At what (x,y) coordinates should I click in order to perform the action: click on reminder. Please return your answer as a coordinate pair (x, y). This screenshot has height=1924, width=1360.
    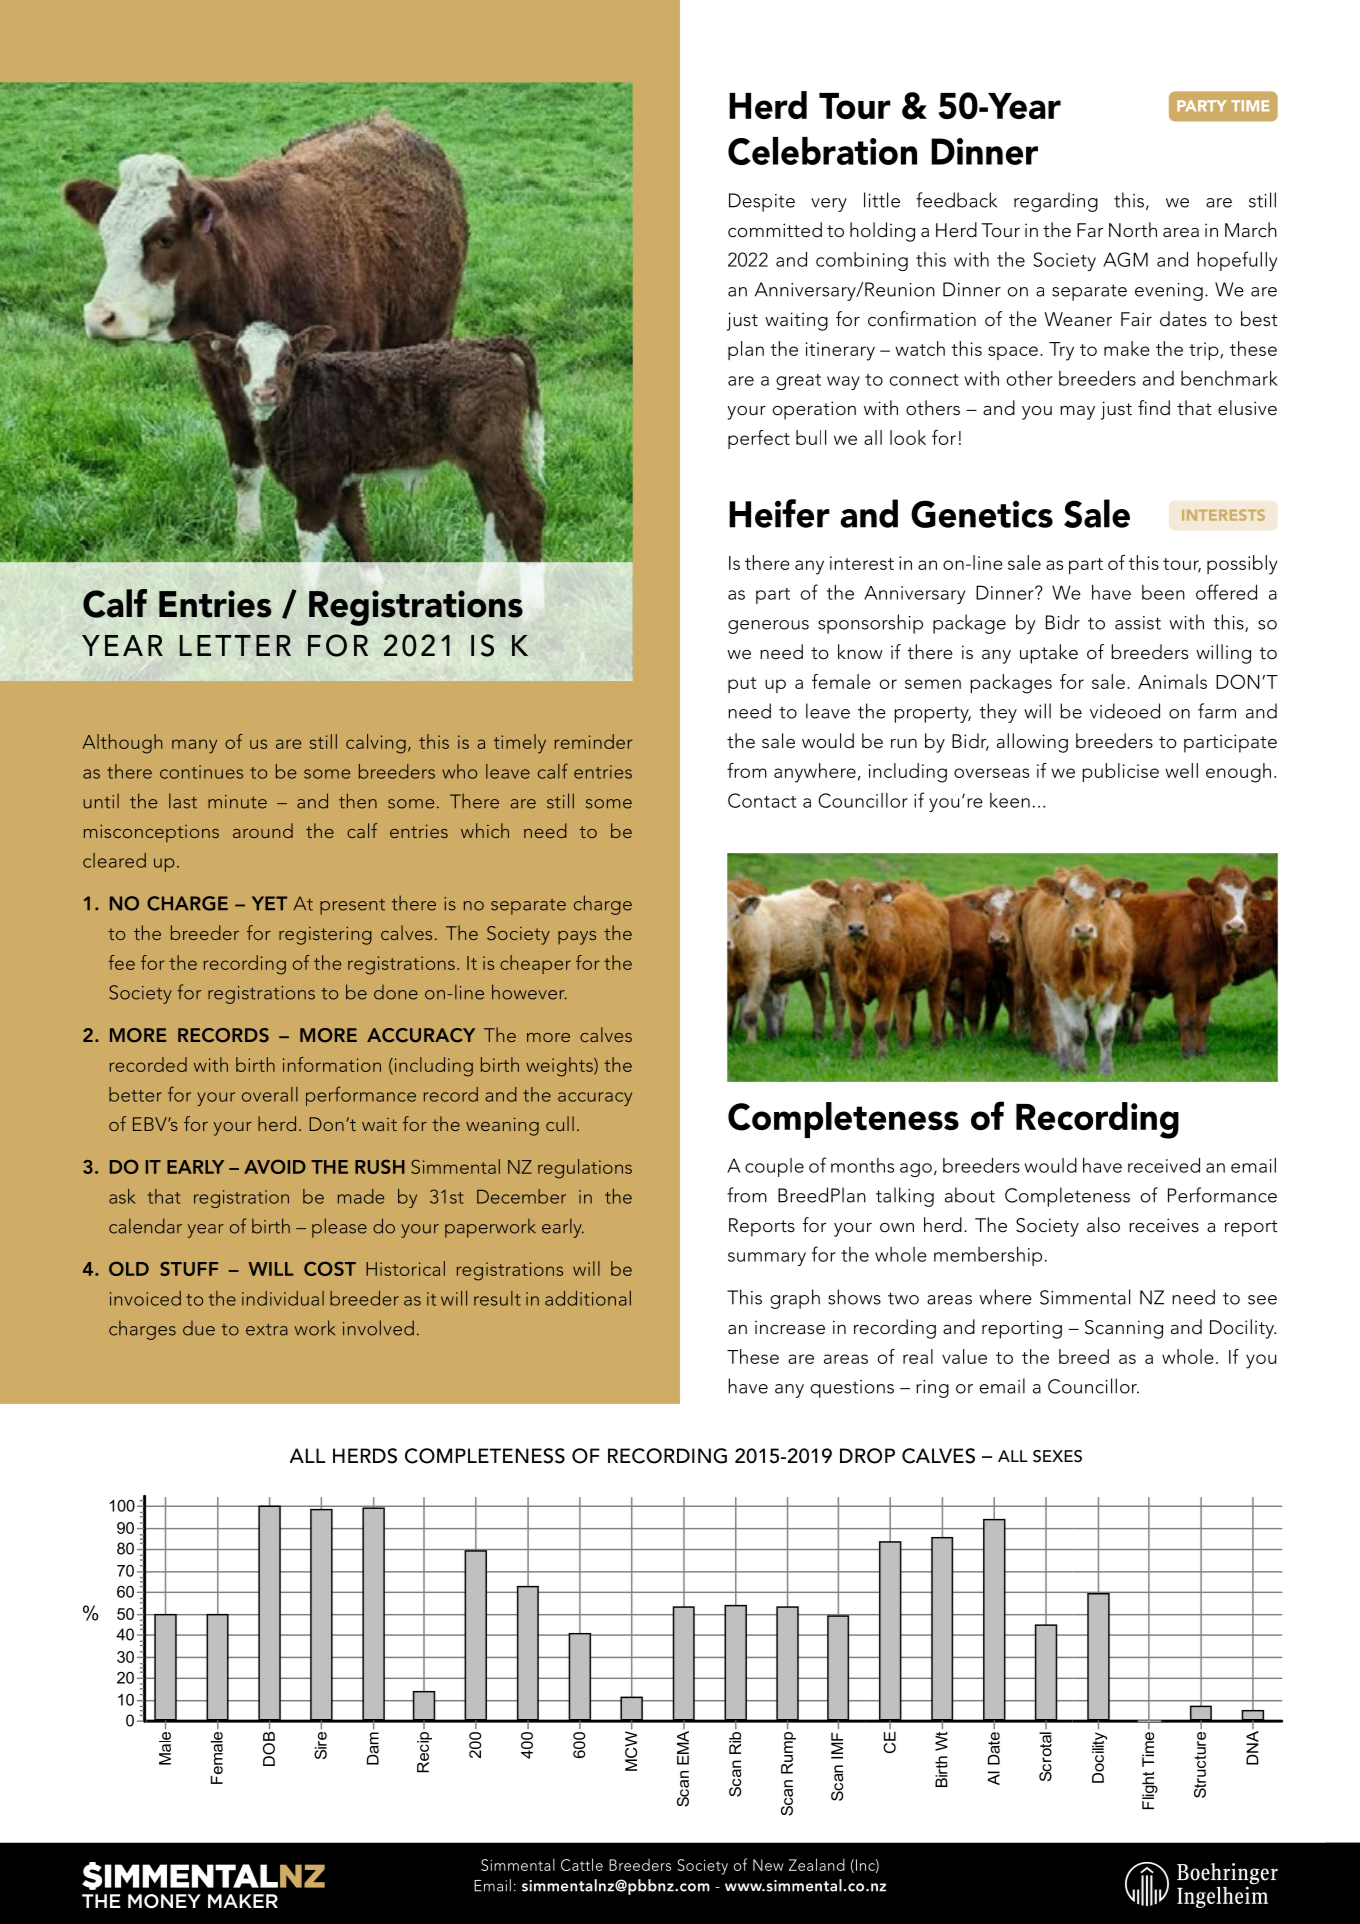
    Looking at the image, I should click on (593, 741).
